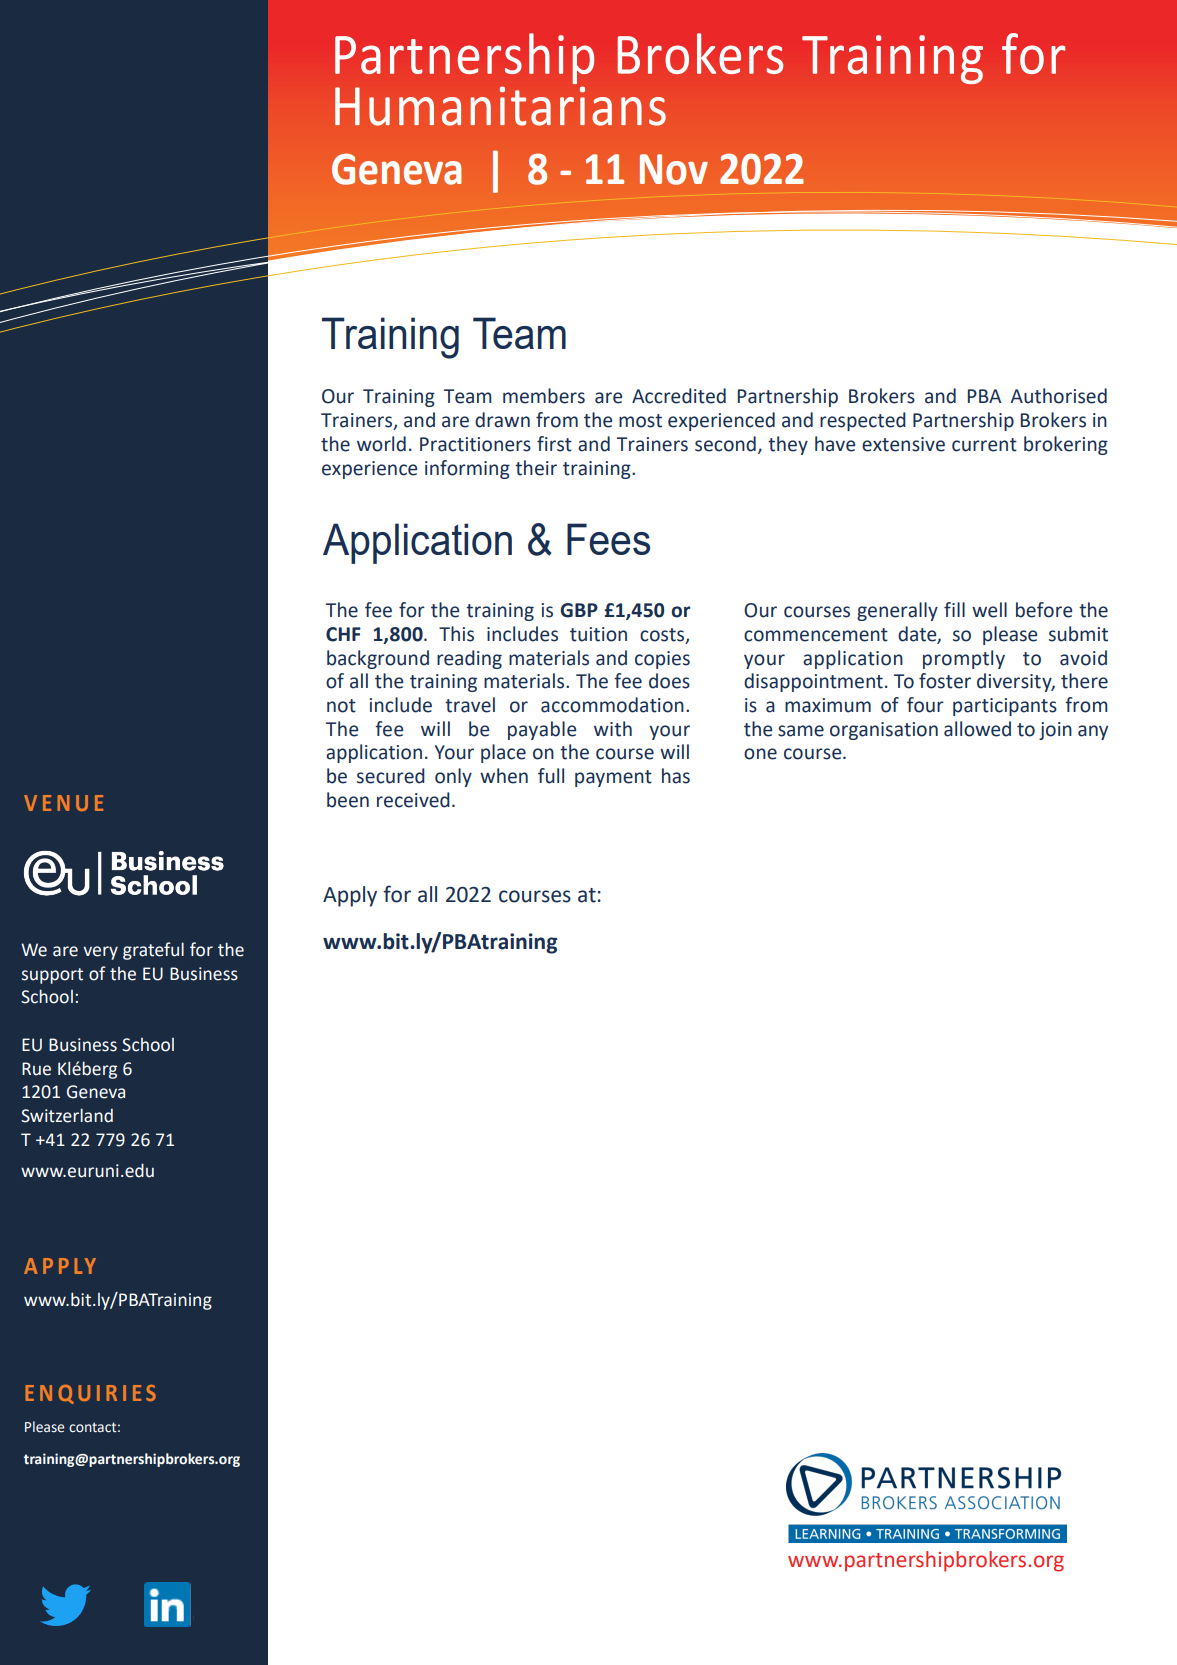  What do you see at coordinates (500, 106) in the screenshot?
I see `Humanitarians` at bounding box center [500, 106].
